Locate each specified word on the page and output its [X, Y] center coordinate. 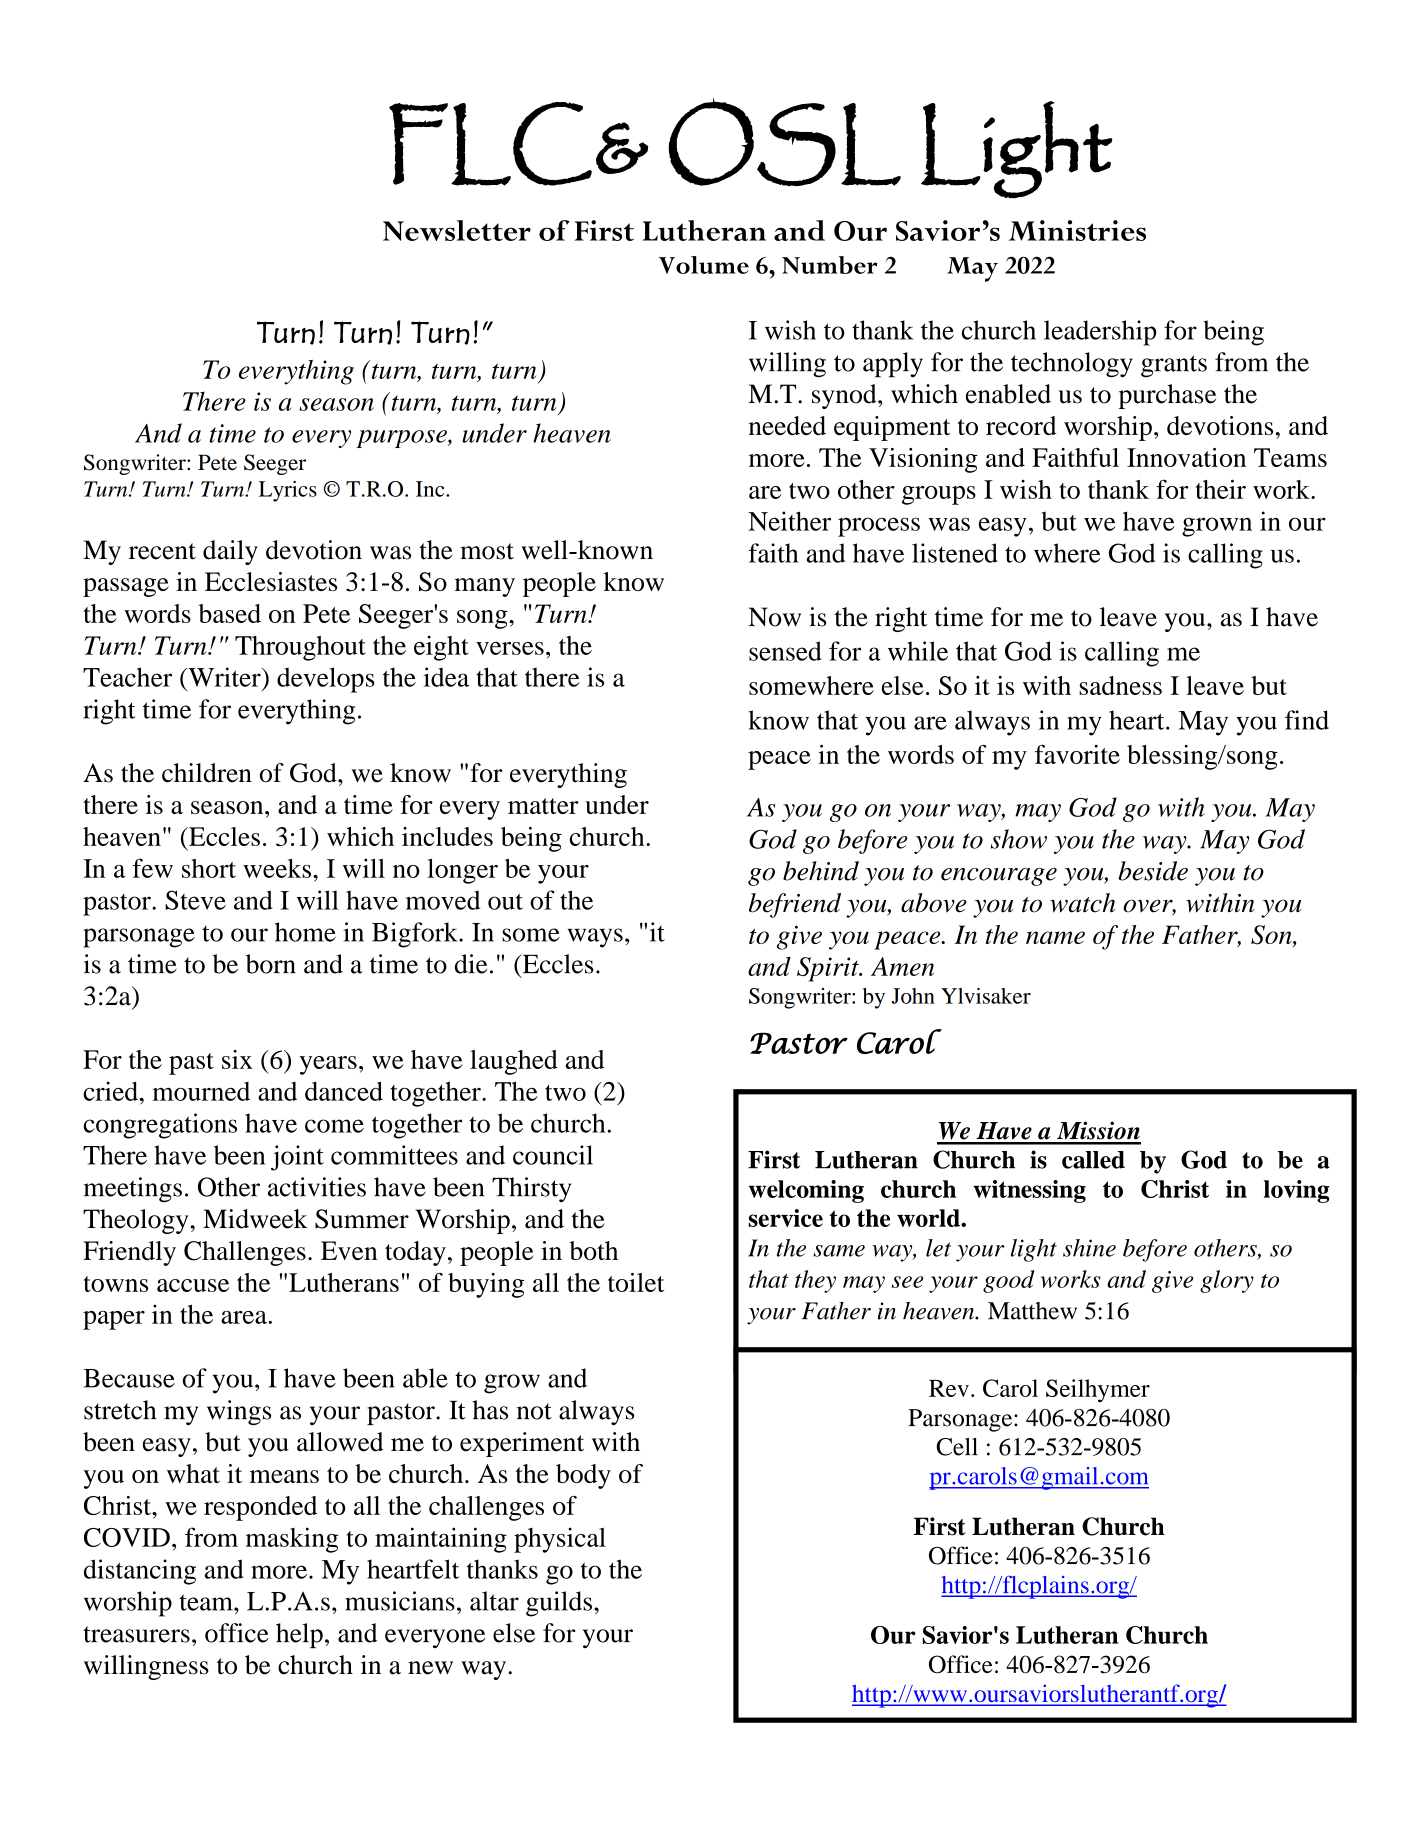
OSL [784, 143]
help [299, 1635]
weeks [277, 868]
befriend [795, 905]
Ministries [1077, 230]
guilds [559, 1604]
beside [1153, 871]
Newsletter [457, 230]
